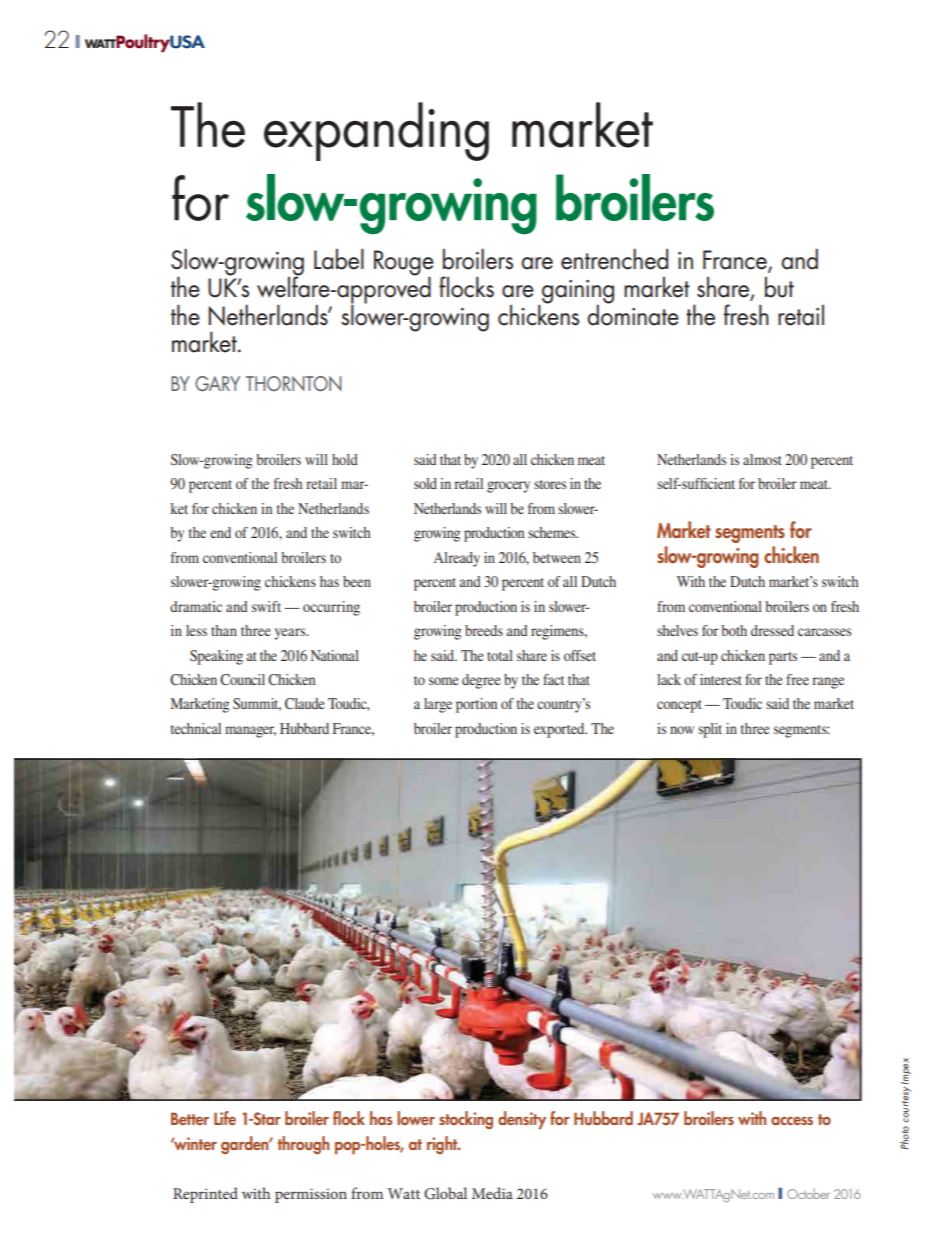 The height and width of the image is (1233, 952). I want to click on entrenched, so click(614, 259).
